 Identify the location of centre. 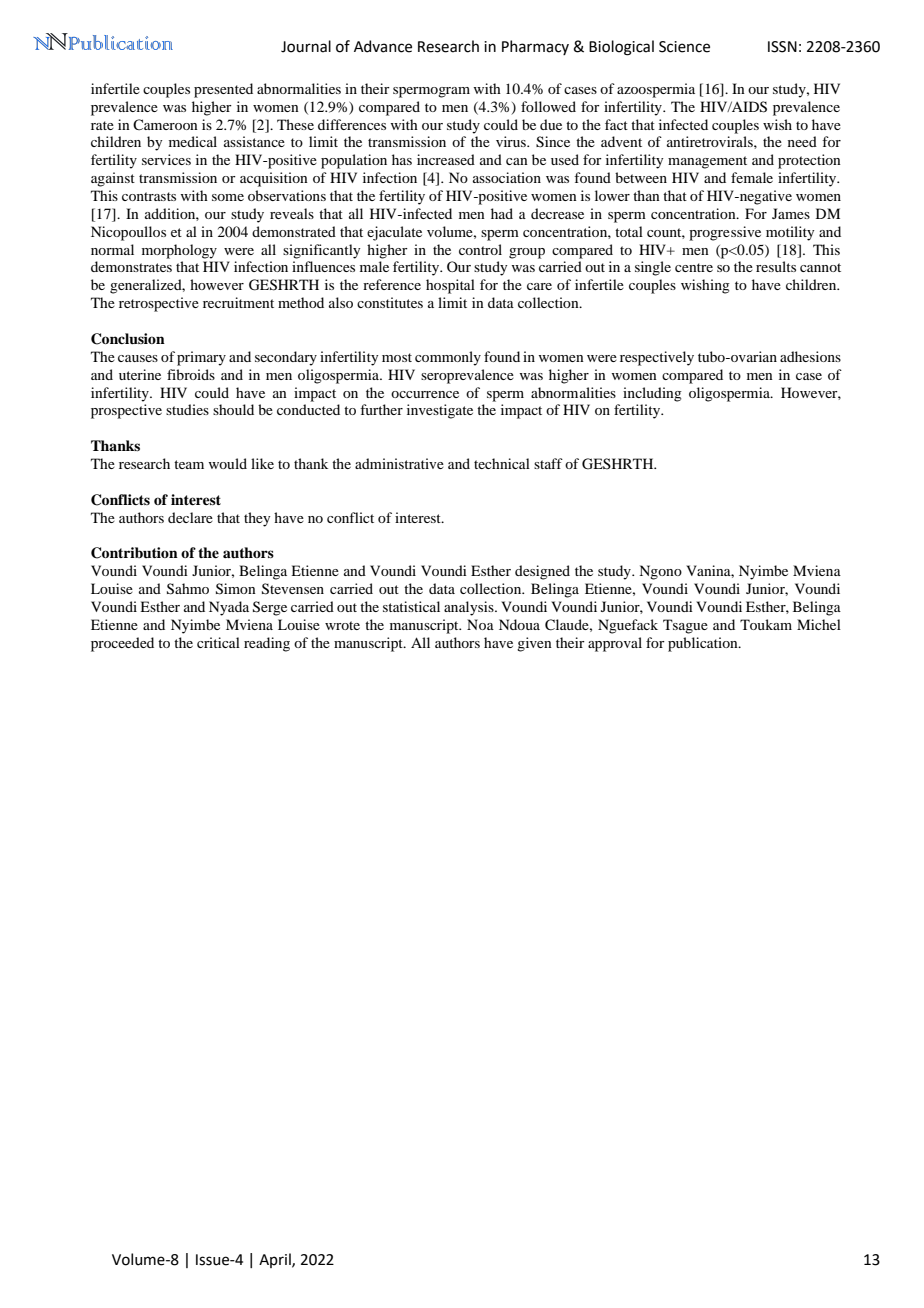
(694, 267).
